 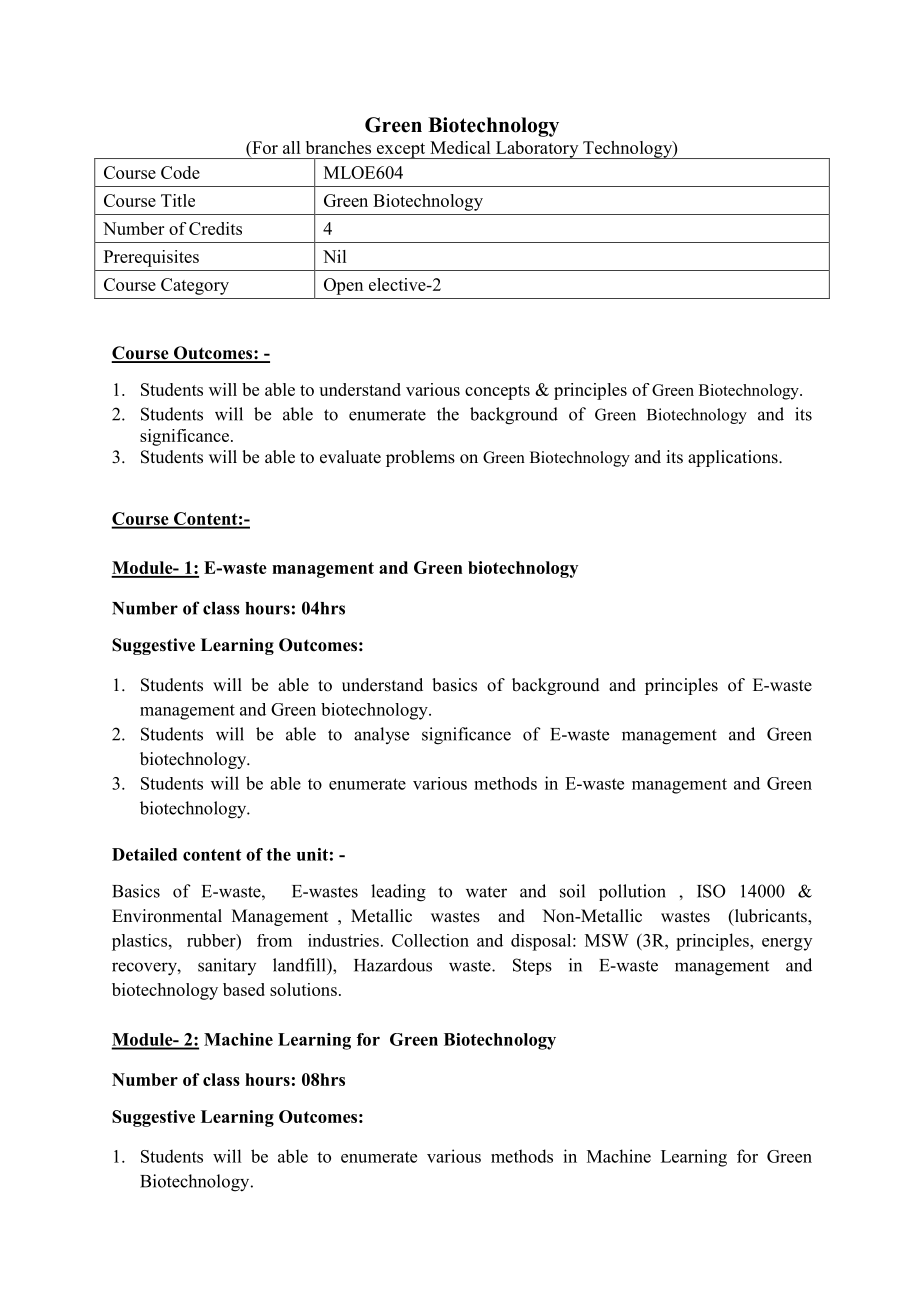 What do you see at coordinates (227, 966) in the page?
I see `sanitary` at bounding box center [227, 966].
